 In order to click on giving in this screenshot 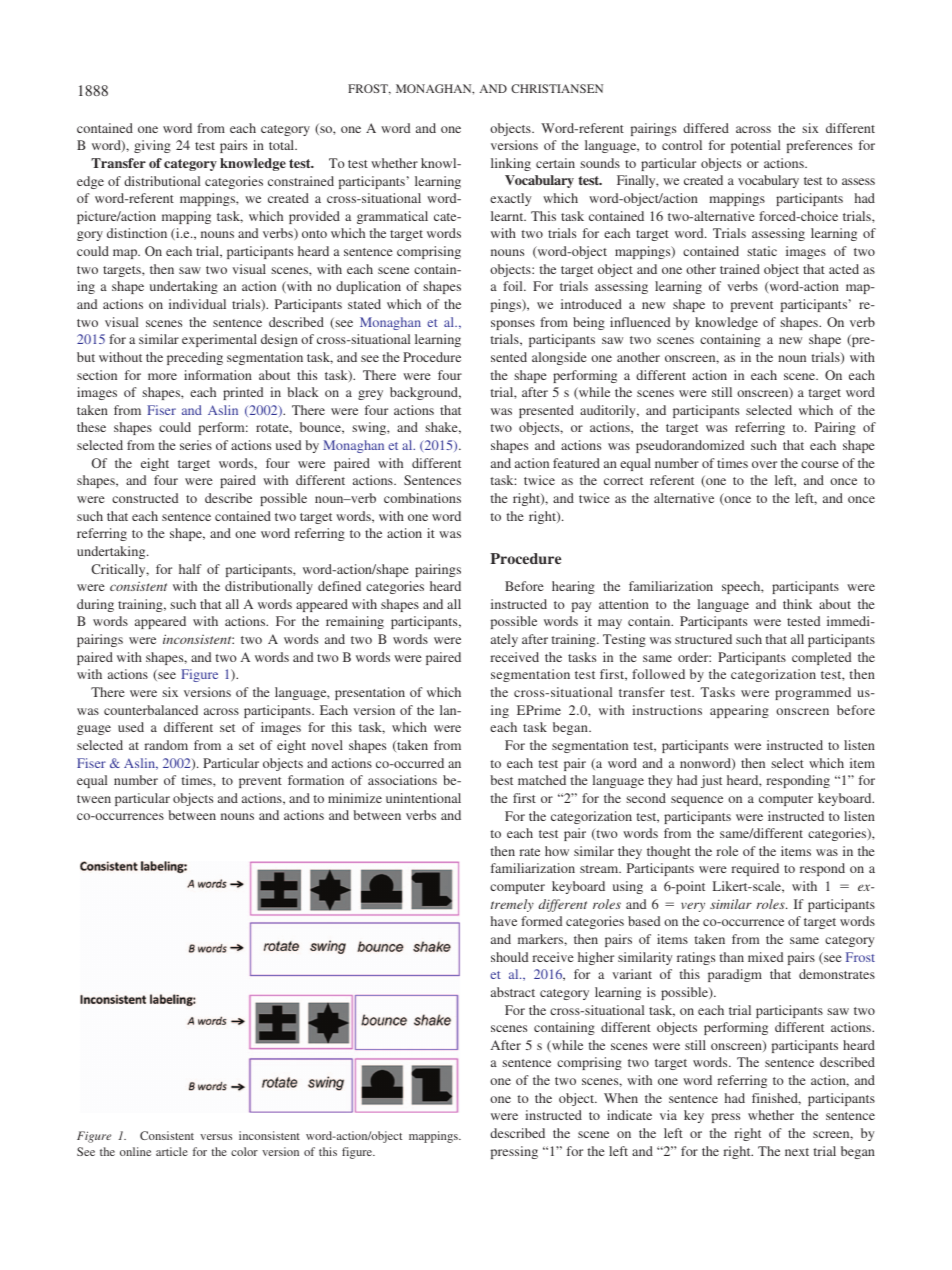, I will do `click(152, 146)`.
